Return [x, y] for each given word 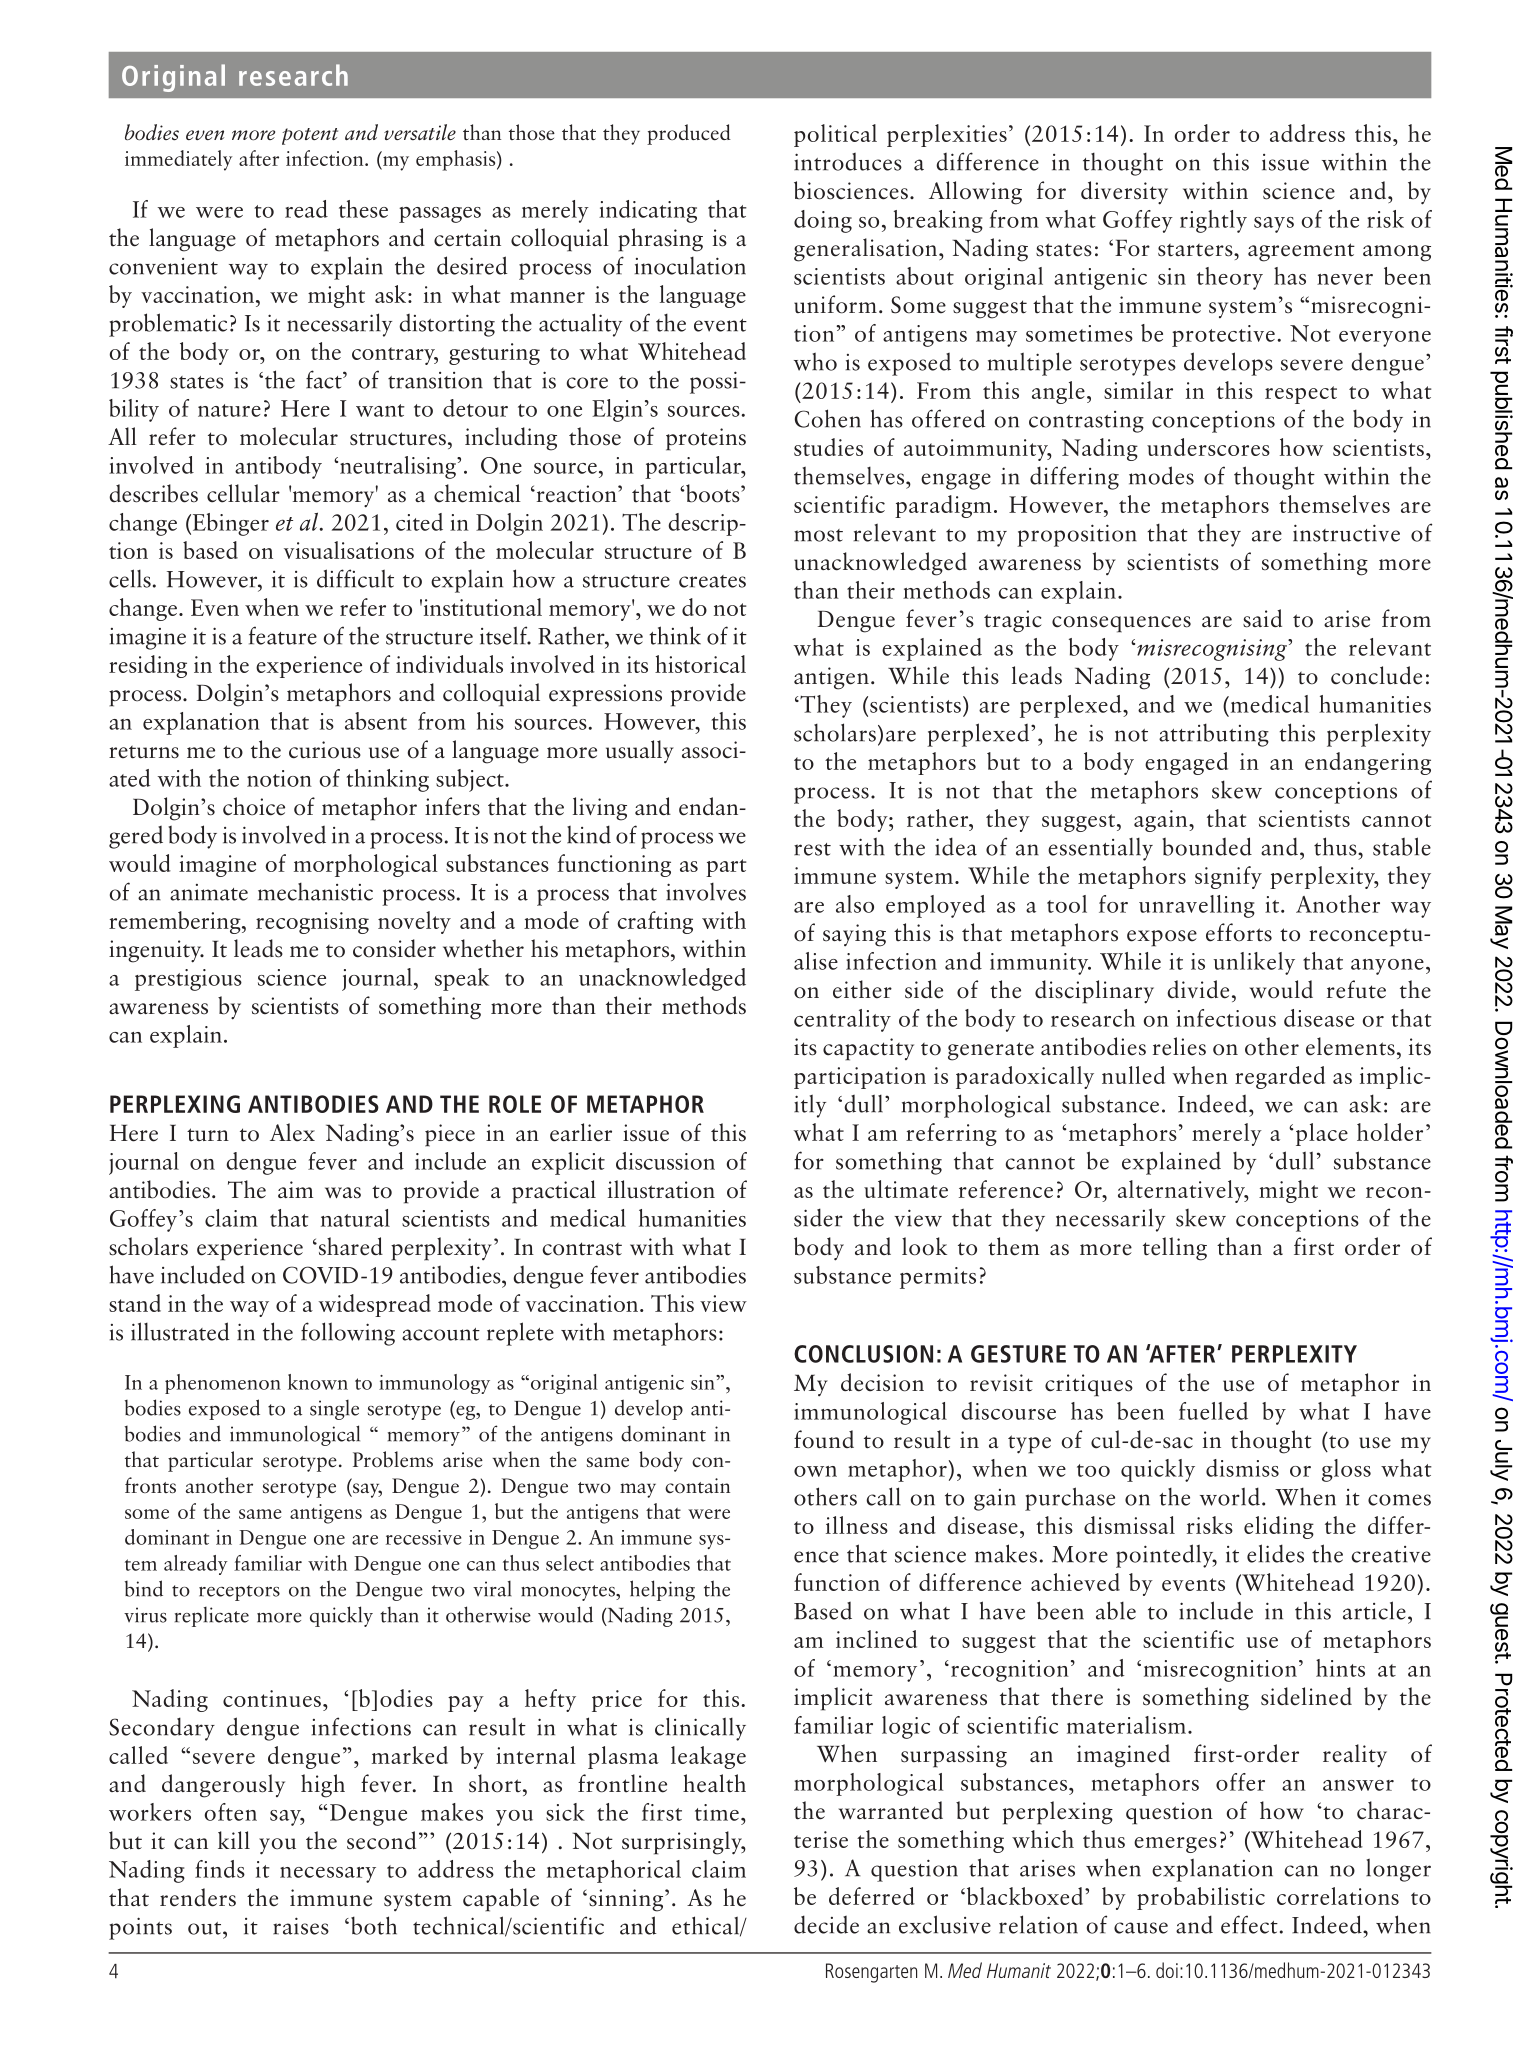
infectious [1226, 1018]
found [824, 1439]
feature [283, 635]
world [1230, 1496]
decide [826, 1924]
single [334, 1410]
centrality [842, 1020]
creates [712, 581]
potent [310, 136]
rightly [1213, 221]
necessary [328, 1875]
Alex [292, 1132]
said [1262, 618]
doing [823, 221]
